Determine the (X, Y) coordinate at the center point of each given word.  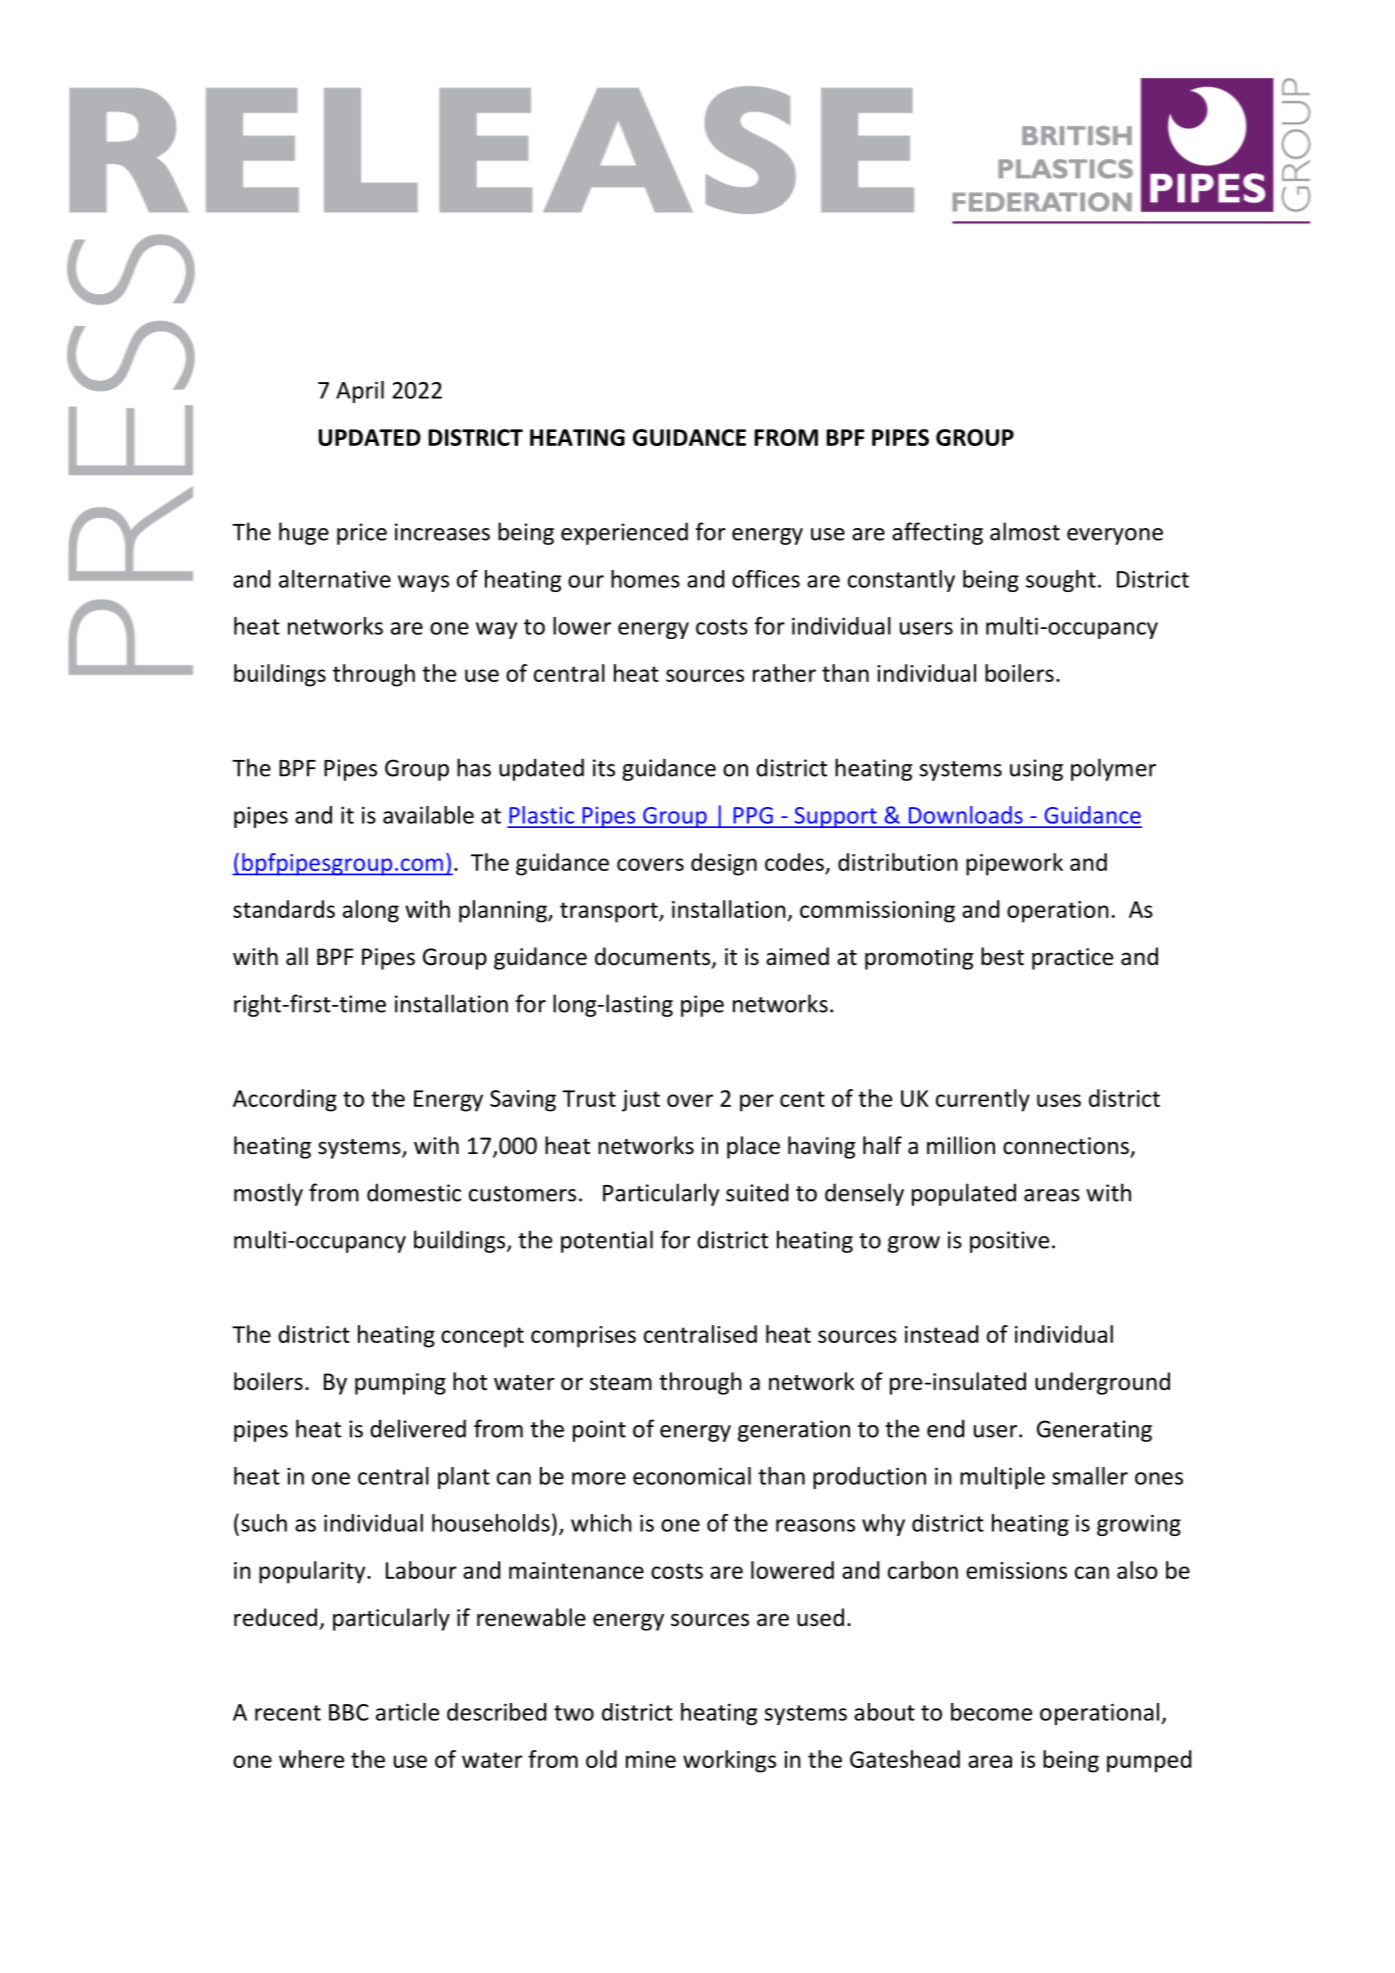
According (285, 1100)
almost (1025, 531)
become (991, 1712)
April (360, 392)
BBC (349, 1712)
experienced (624, 533)
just (641, 1101)
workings (729, 1761)
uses (1059, 1100)
